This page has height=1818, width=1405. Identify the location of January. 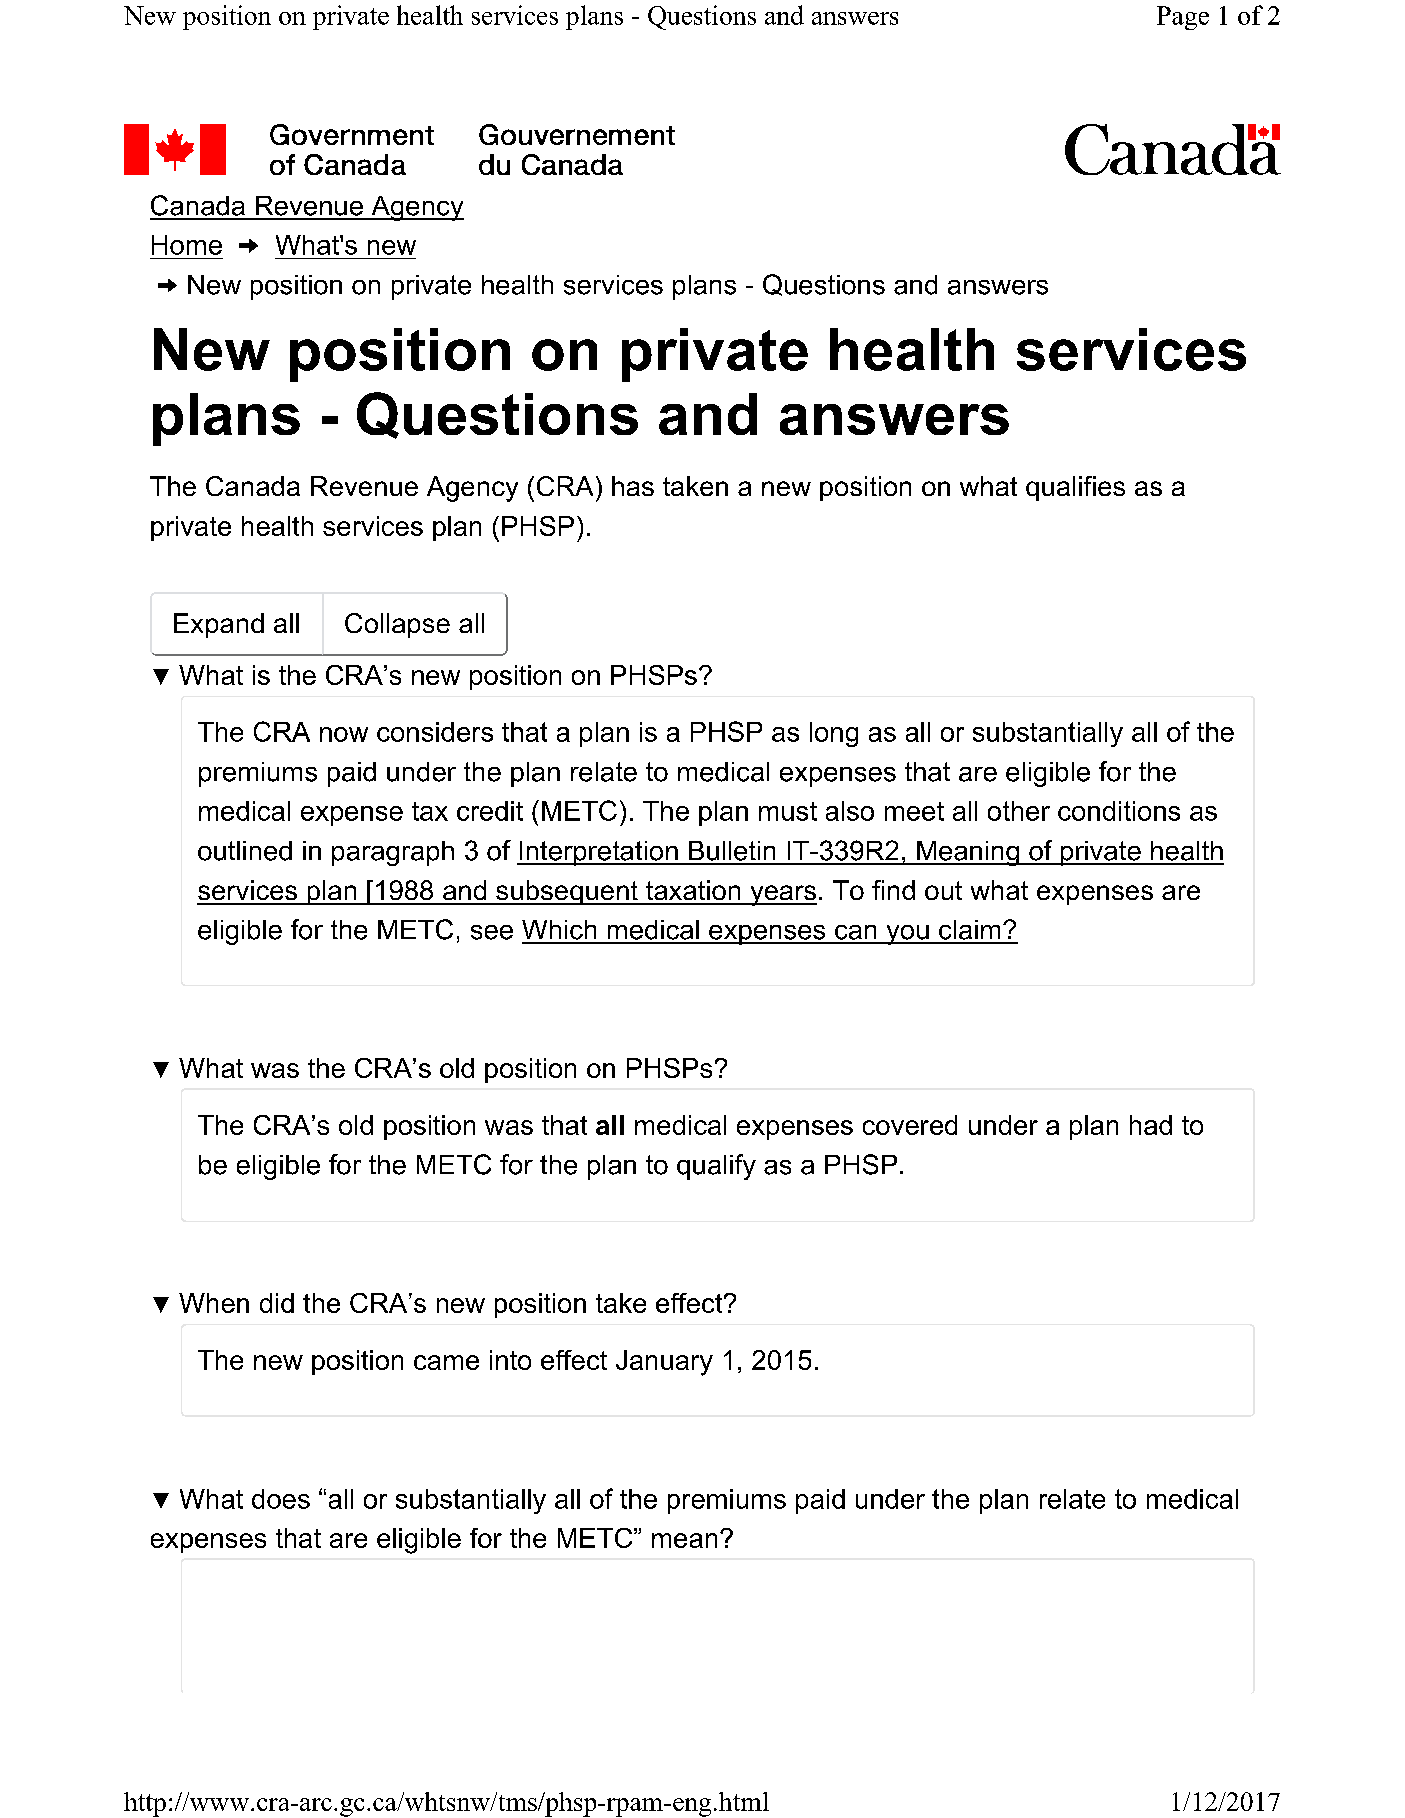
(664, 1363).
